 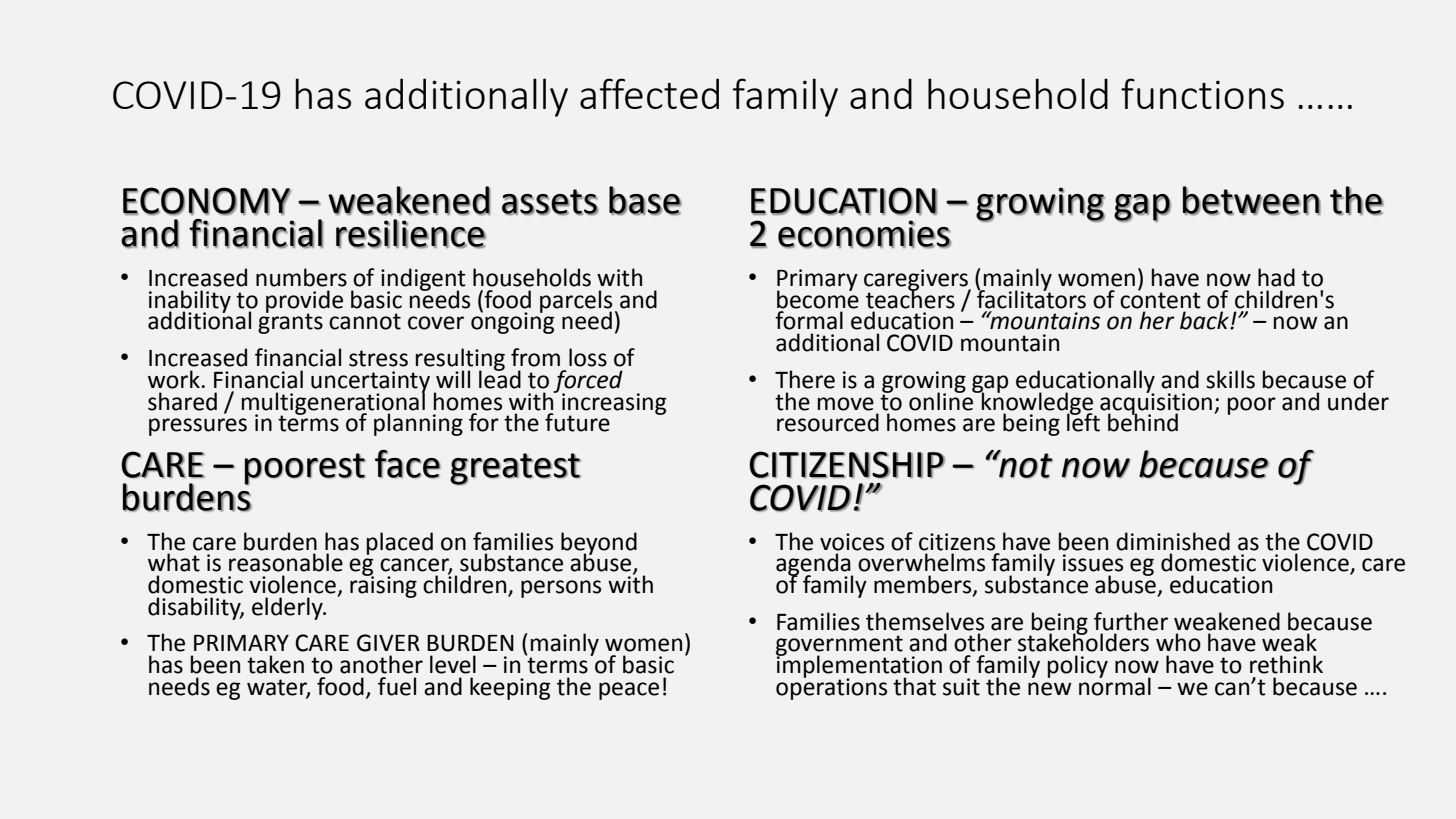 What do you see at coordinates (805, 379) in the document?
I see `There` at bounding box center [805, 379].
